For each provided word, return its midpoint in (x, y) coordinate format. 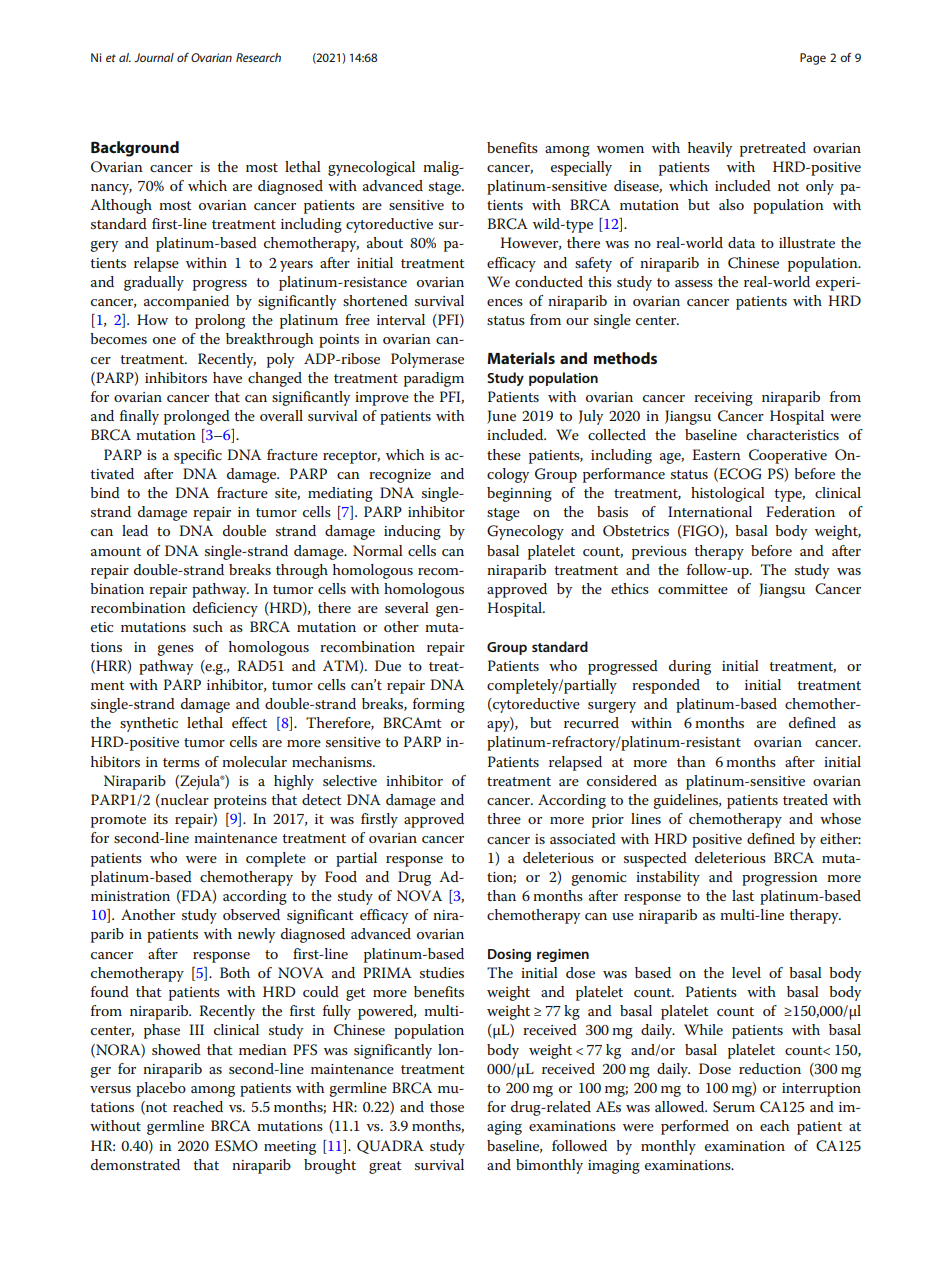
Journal (154, 57)
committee (693, 589)
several (407, 607)
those (447, 1106)
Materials (521, 358)
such (208, 626)
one (164, 340)
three (504, 818)
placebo (161, 1089)
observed (251, 914)
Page (813, 59)
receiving (723, 399)
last (743, 895)
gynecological (371, 168)
